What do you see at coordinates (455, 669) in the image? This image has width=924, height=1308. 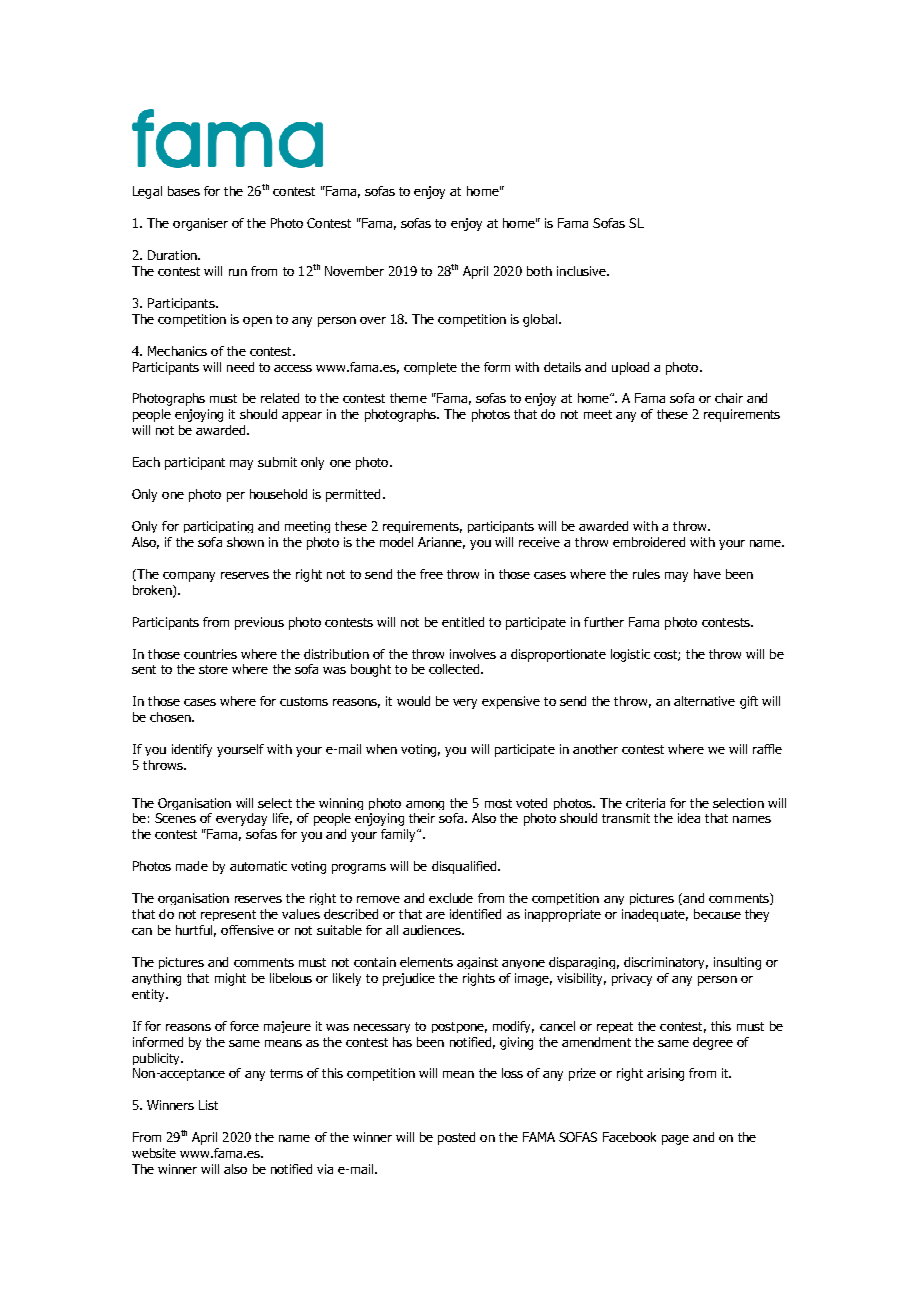 I see `collected` at bounding box center [455, 669].
